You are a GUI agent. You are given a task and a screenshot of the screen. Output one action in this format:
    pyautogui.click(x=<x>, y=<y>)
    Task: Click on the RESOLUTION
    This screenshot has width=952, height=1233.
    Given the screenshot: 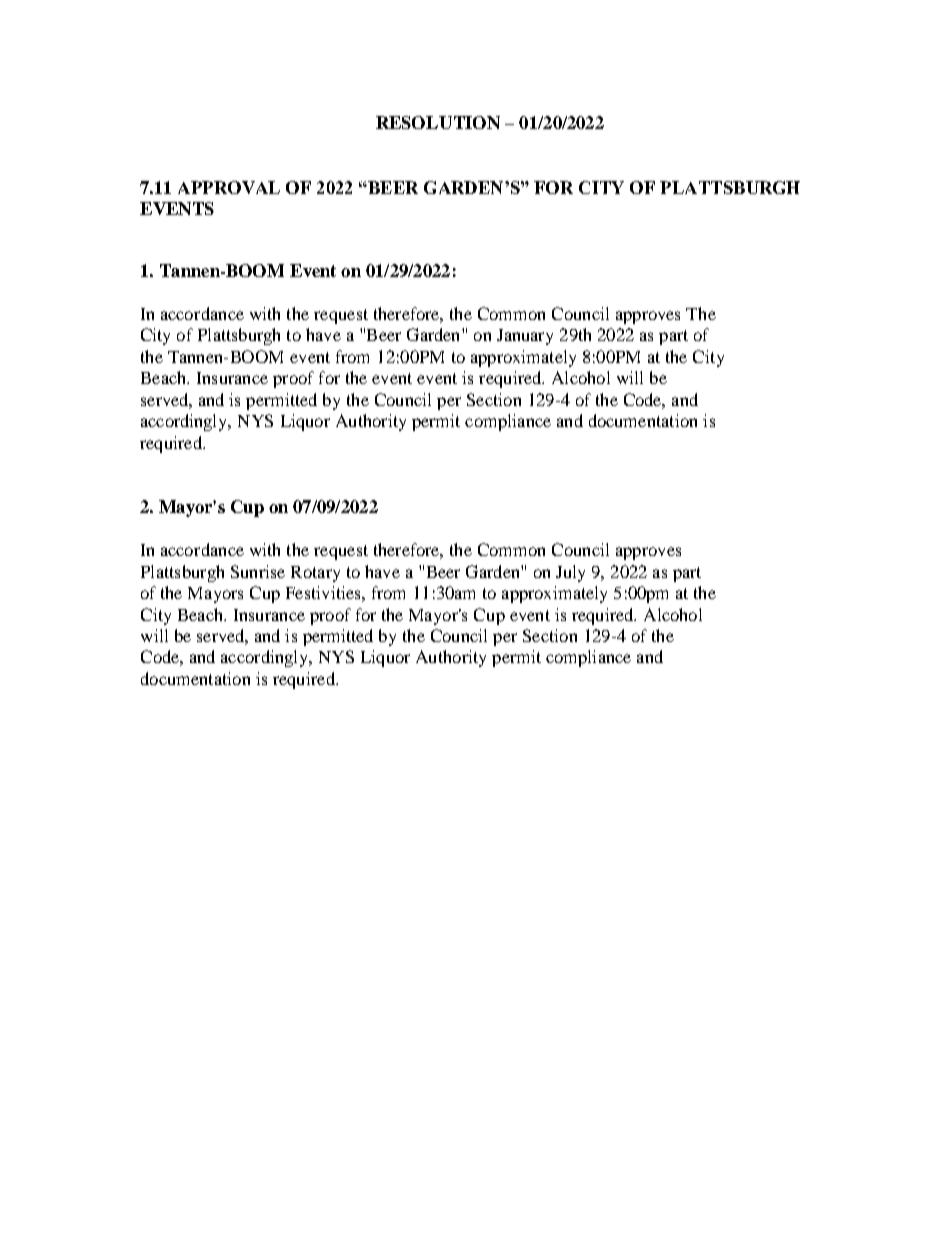 What is the action you would take?
    pyautogui.click(x=438, y=122)
